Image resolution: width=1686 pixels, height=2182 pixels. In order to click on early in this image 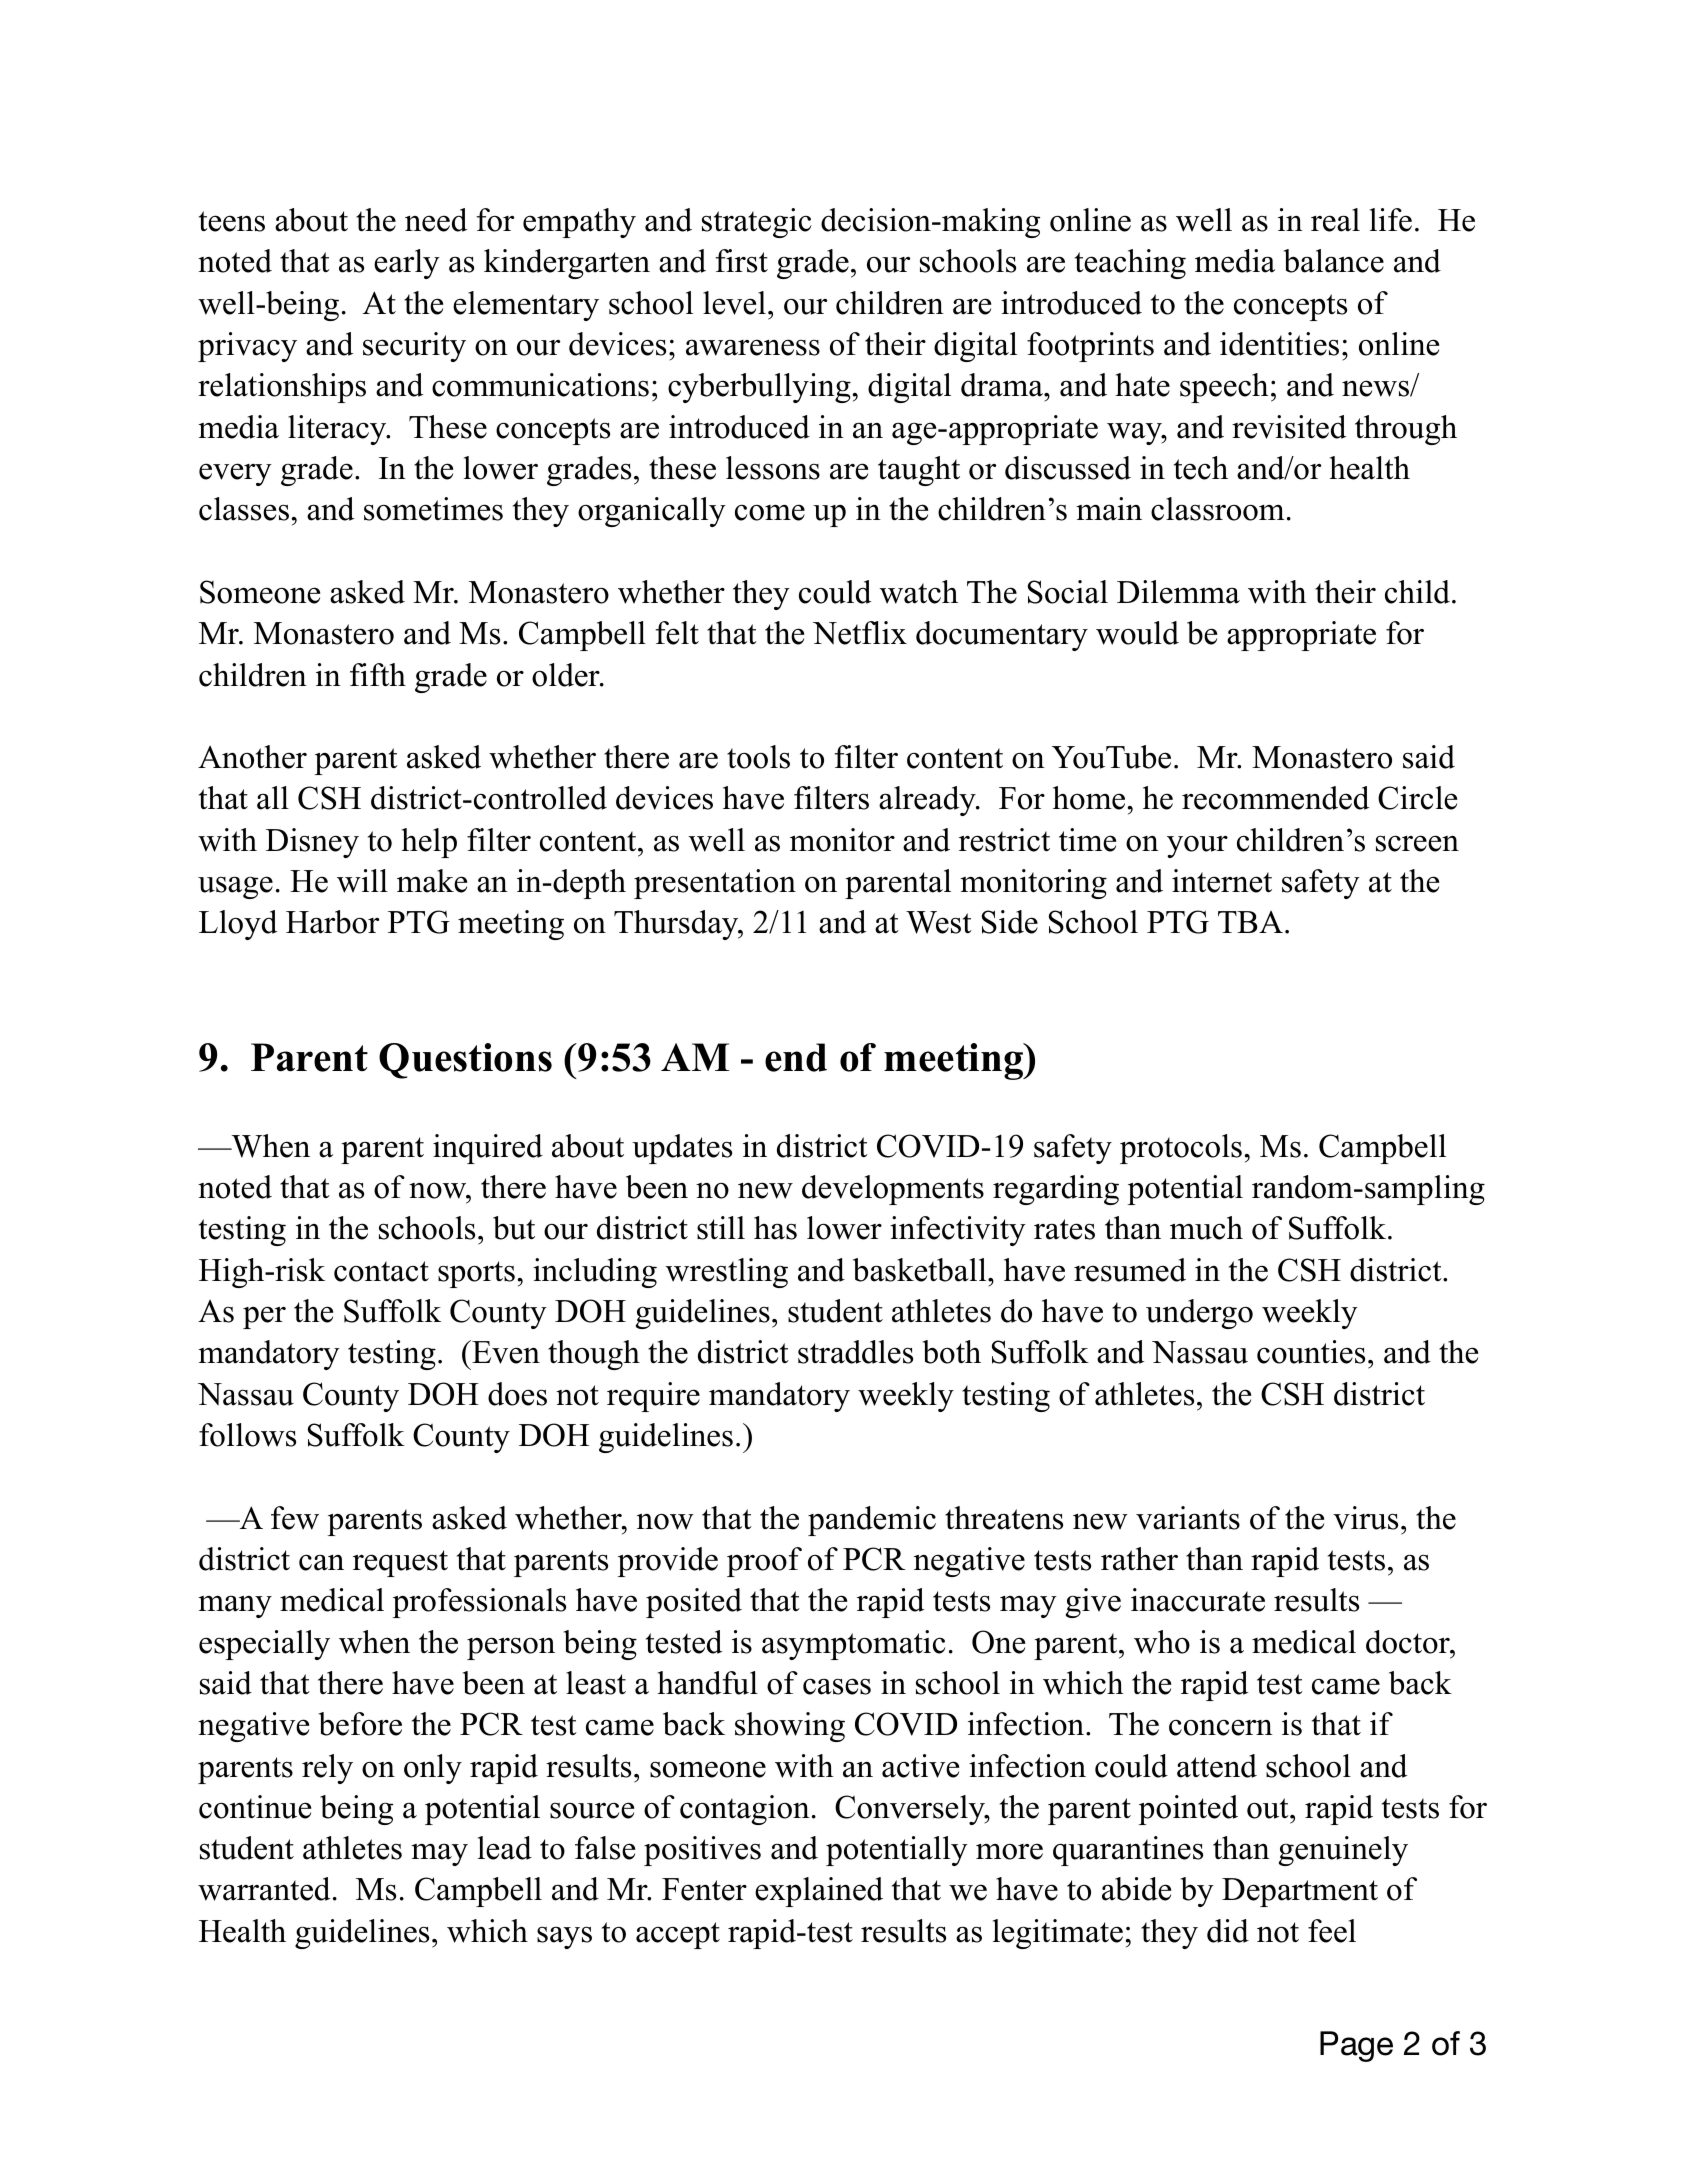, I will do `click(407, 264)`.
